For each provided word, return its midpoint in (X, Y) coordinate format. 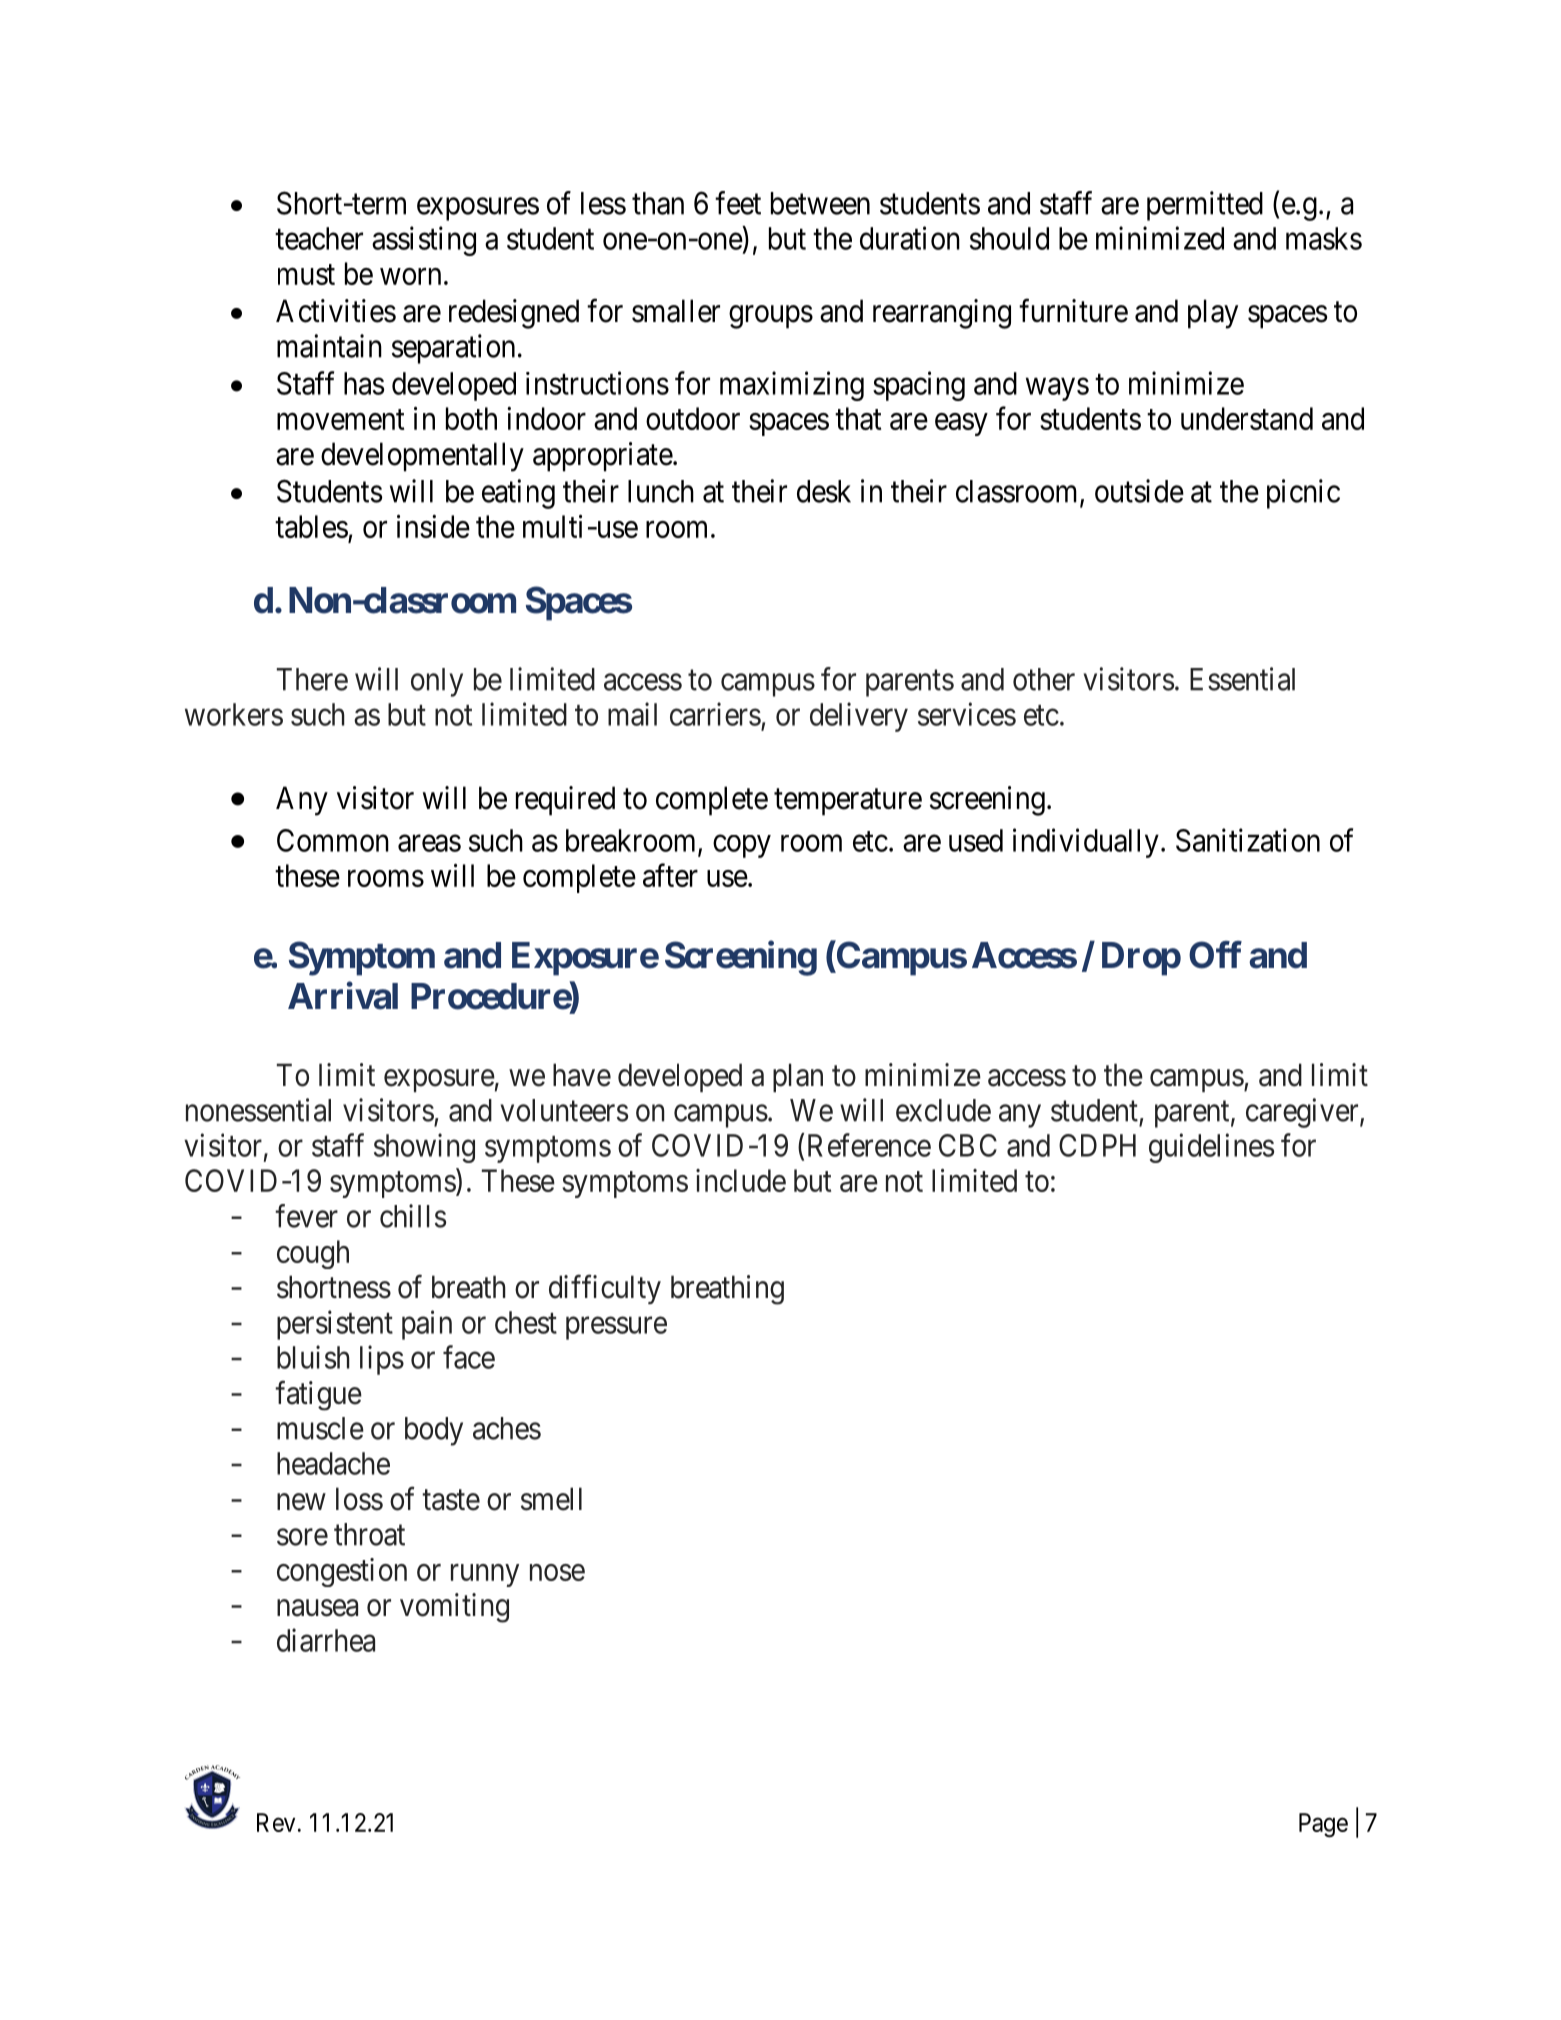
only (437, 682)
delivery (859, 717)
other (1044, 679)
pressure (616, 1328)
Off (1215, 955)
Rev (276, 1822)
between (820, 203)
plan (798, 1077)
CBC (968, 1145)
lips (382, 1360)
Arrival (343, 996)
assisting (424, 241)
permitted (1205, 206)
